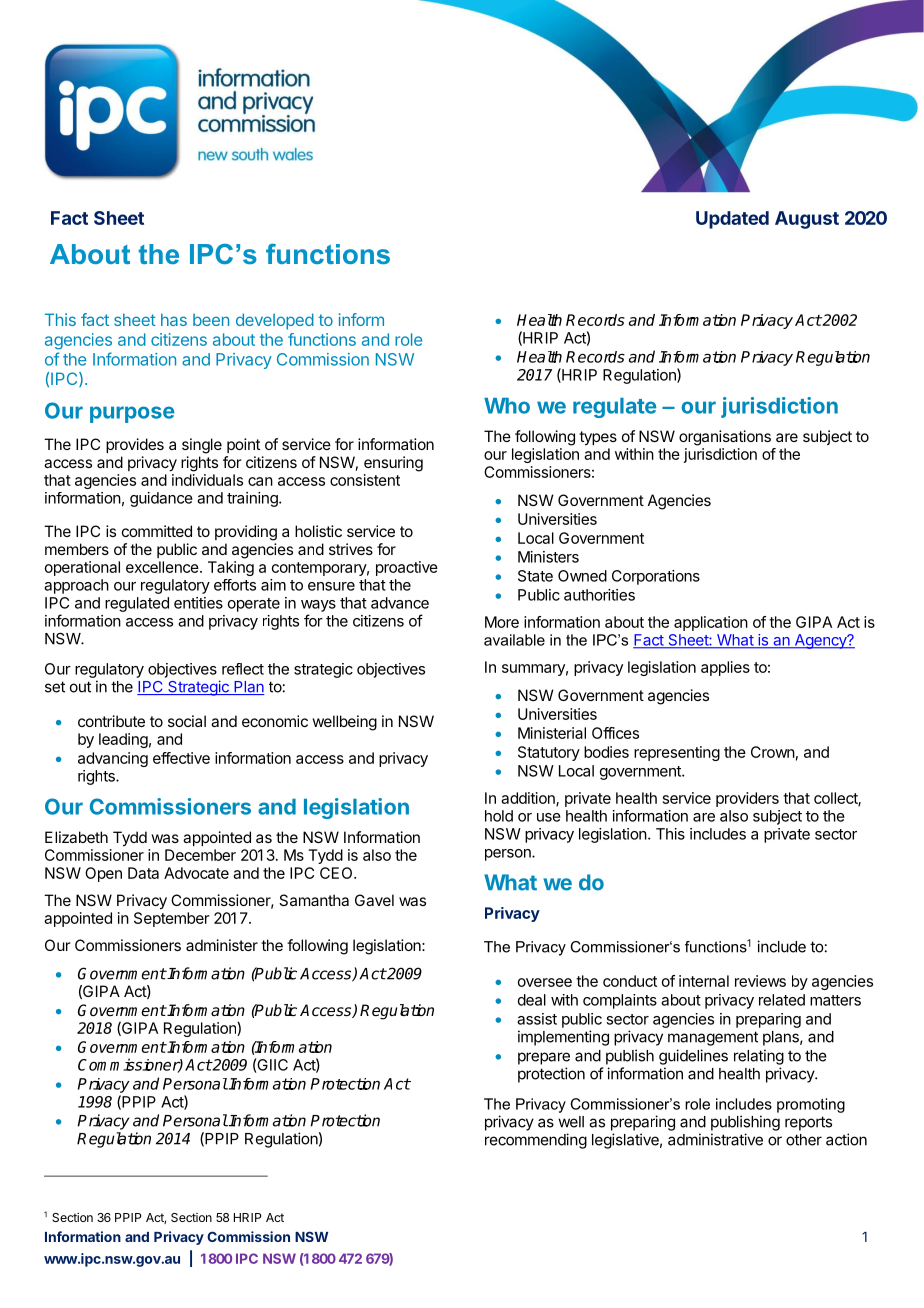 This document has width=924, height=1308. I want to click on administer, so click(222, 945).
